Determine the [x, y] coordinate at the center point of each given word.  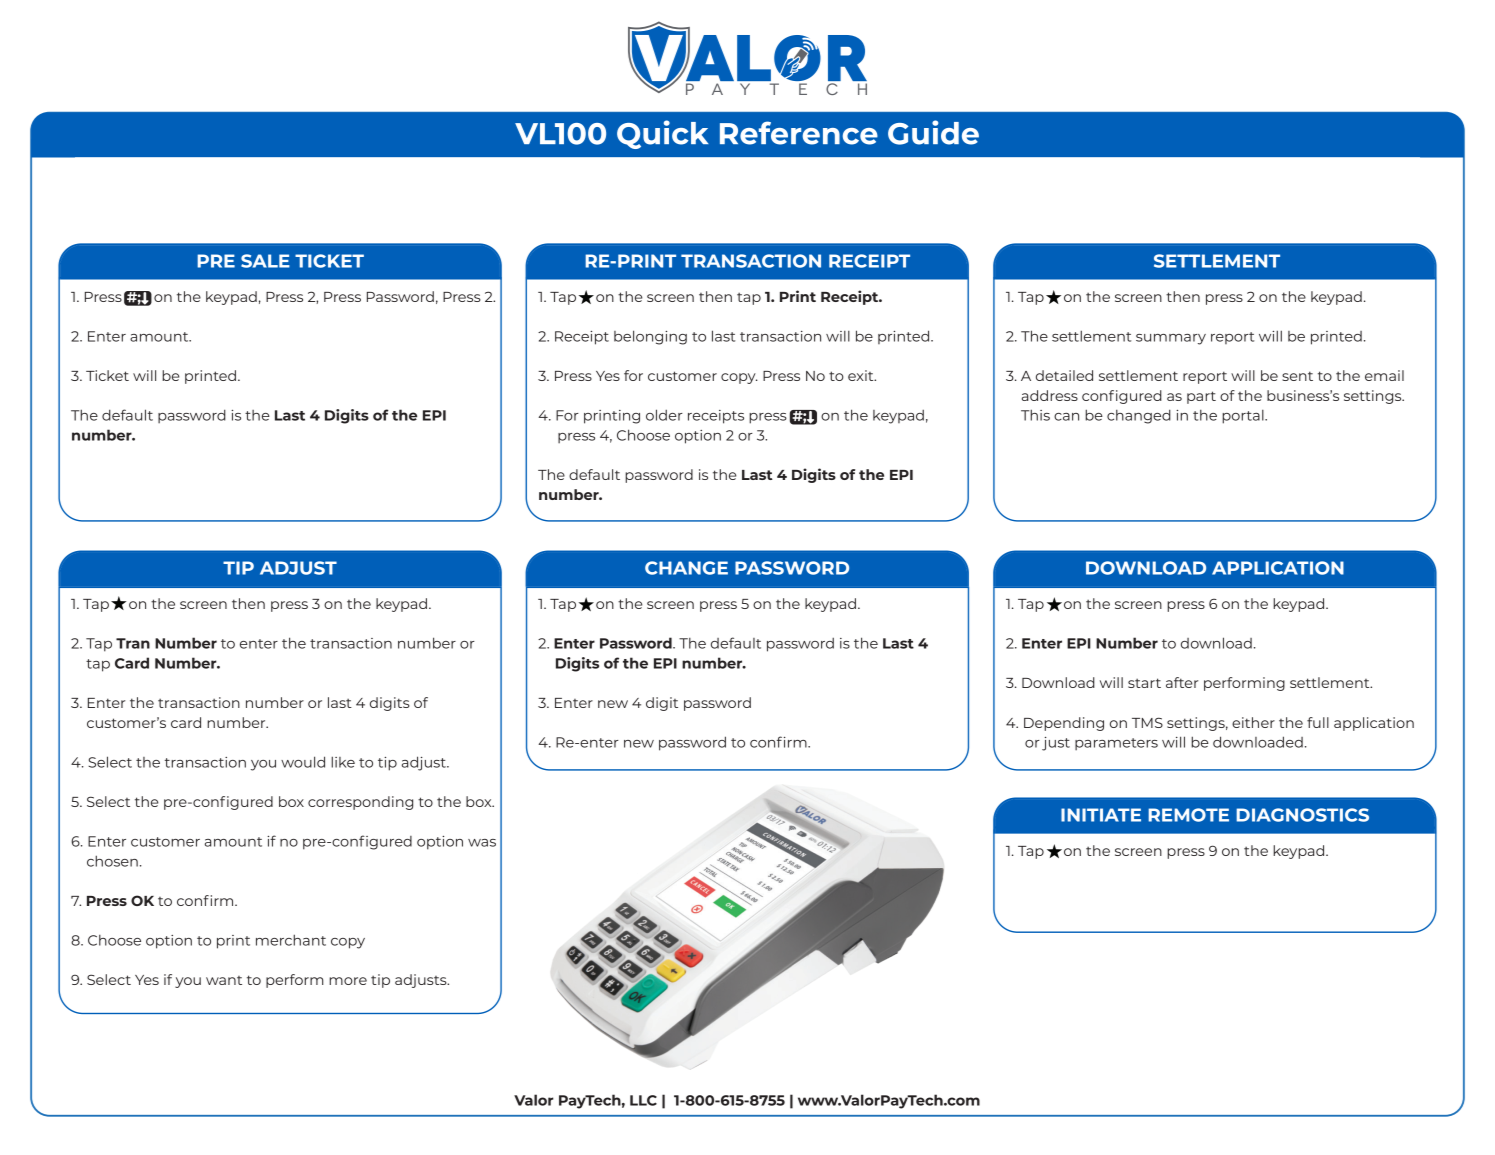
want [224, 980]
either [1253, 722]
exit [862, 375]
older [664, 415]
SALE [265, 261]
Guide [933, 132]
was [482, 843]
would [303, 762]
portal [1244, 417]
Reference [799, 133]
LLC [643, 1100]
